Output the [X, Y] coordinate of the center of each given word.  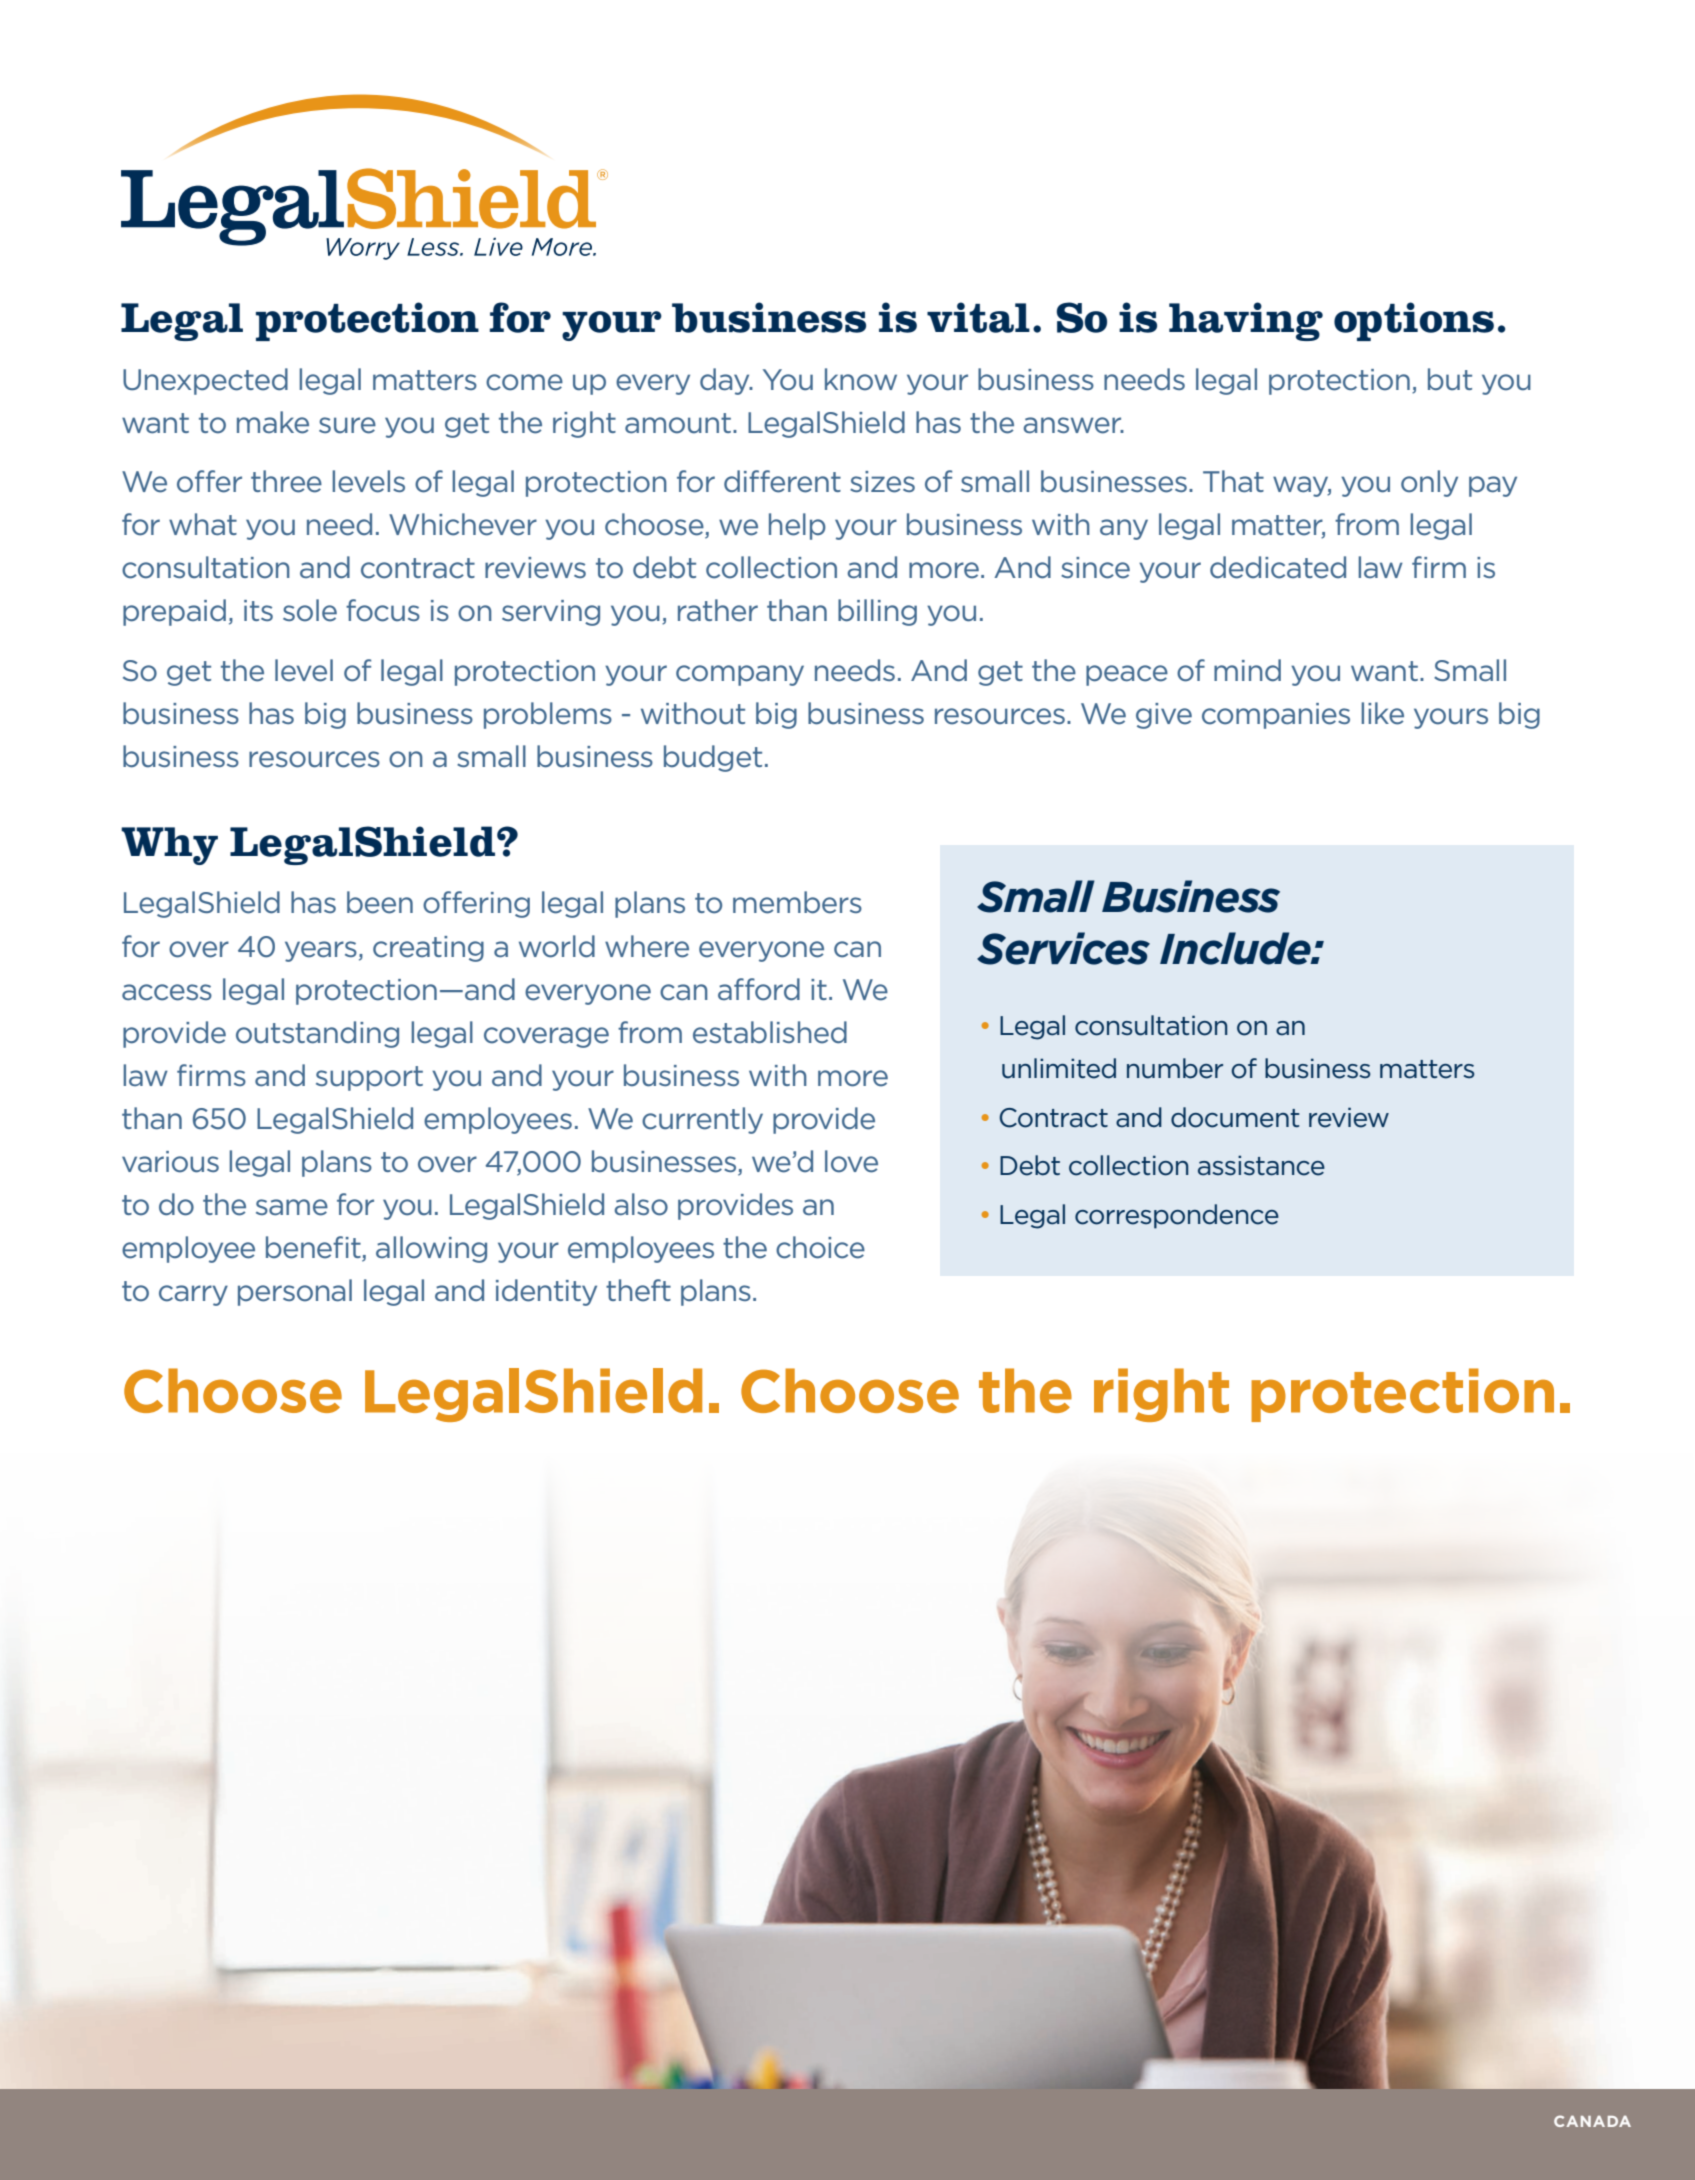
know [861, 379]
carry [193, 1295]
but [1450, 379]
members [797, 902]
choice [820, 1247]
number [1175, 1068]
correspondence [1177, 1216]
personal [295, 1292]
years [321, 951]
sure [347, 425]
